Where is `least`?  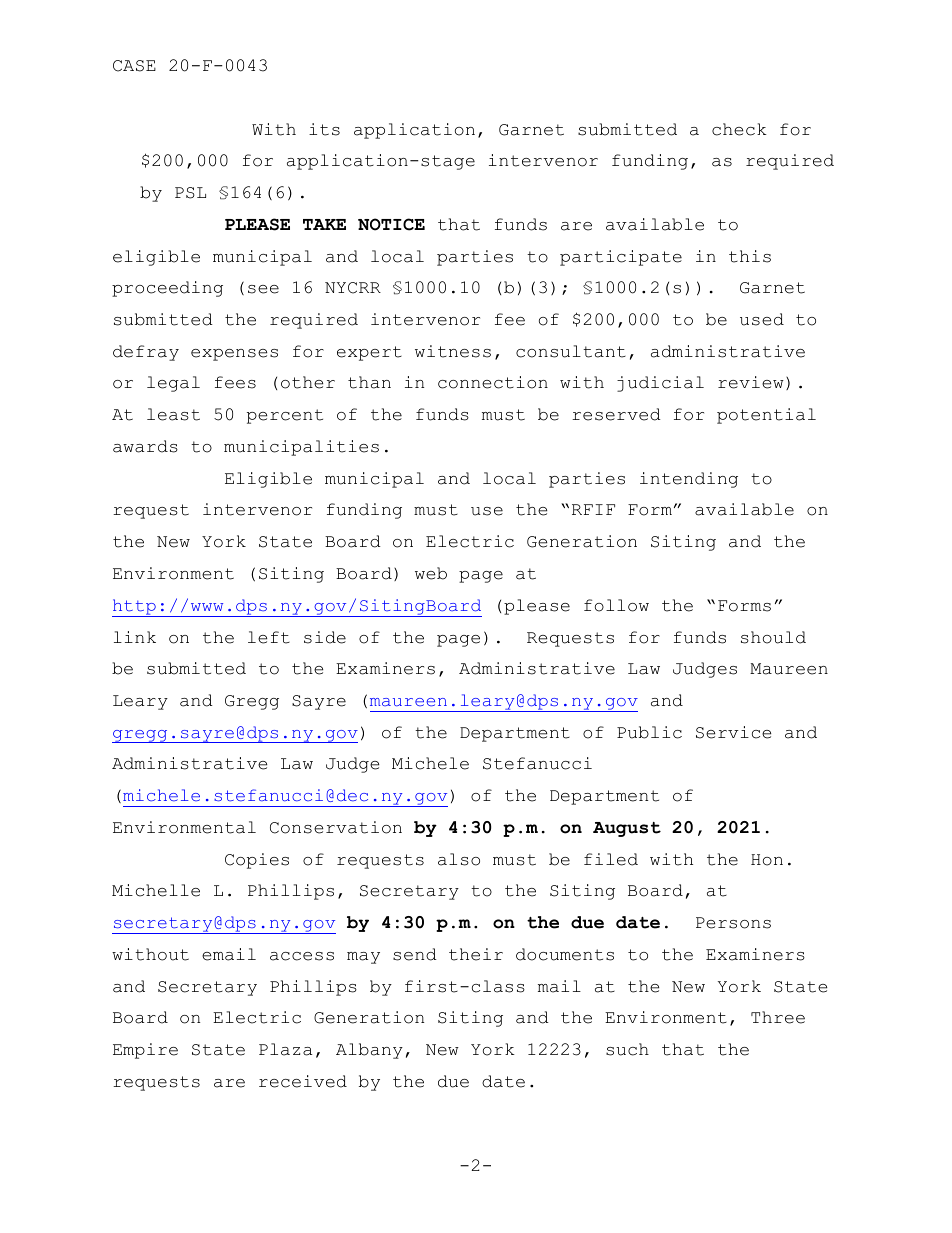
least is located at coordinates (173, 414).
